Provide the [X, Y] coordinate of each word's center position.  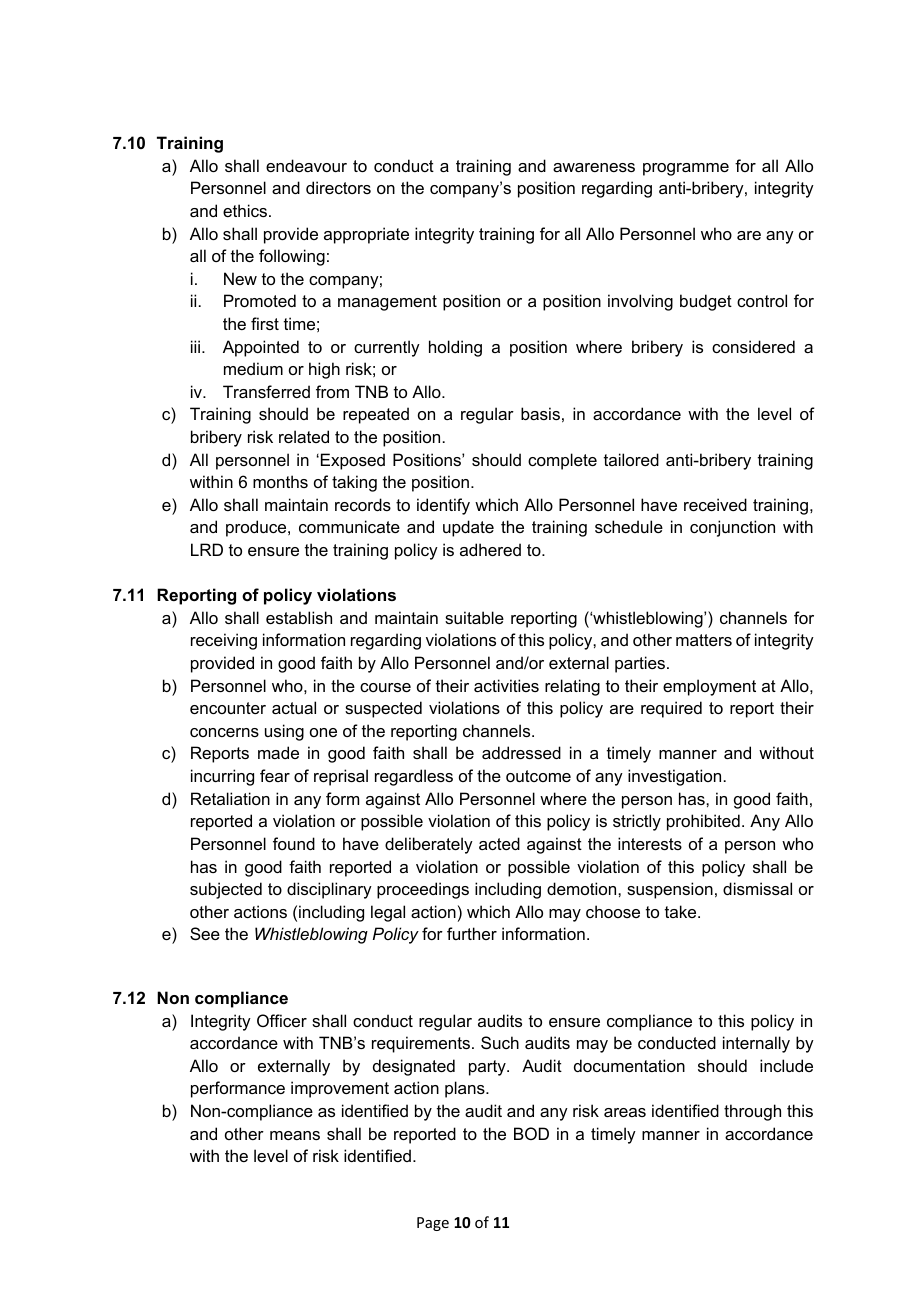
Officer [282, 1020]
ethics [246, 210]
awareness [594, 167]
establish [299, 617]
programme [686, 169]
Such [500, 1042]
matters [704, 640]
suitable [474, 617]
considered [753, 346]
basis [540, 413]
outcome [538, 776]
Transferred [266, 391]
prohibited [703, 822]
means [295, 1135]
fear [275, 775]
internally [756, 1044]
